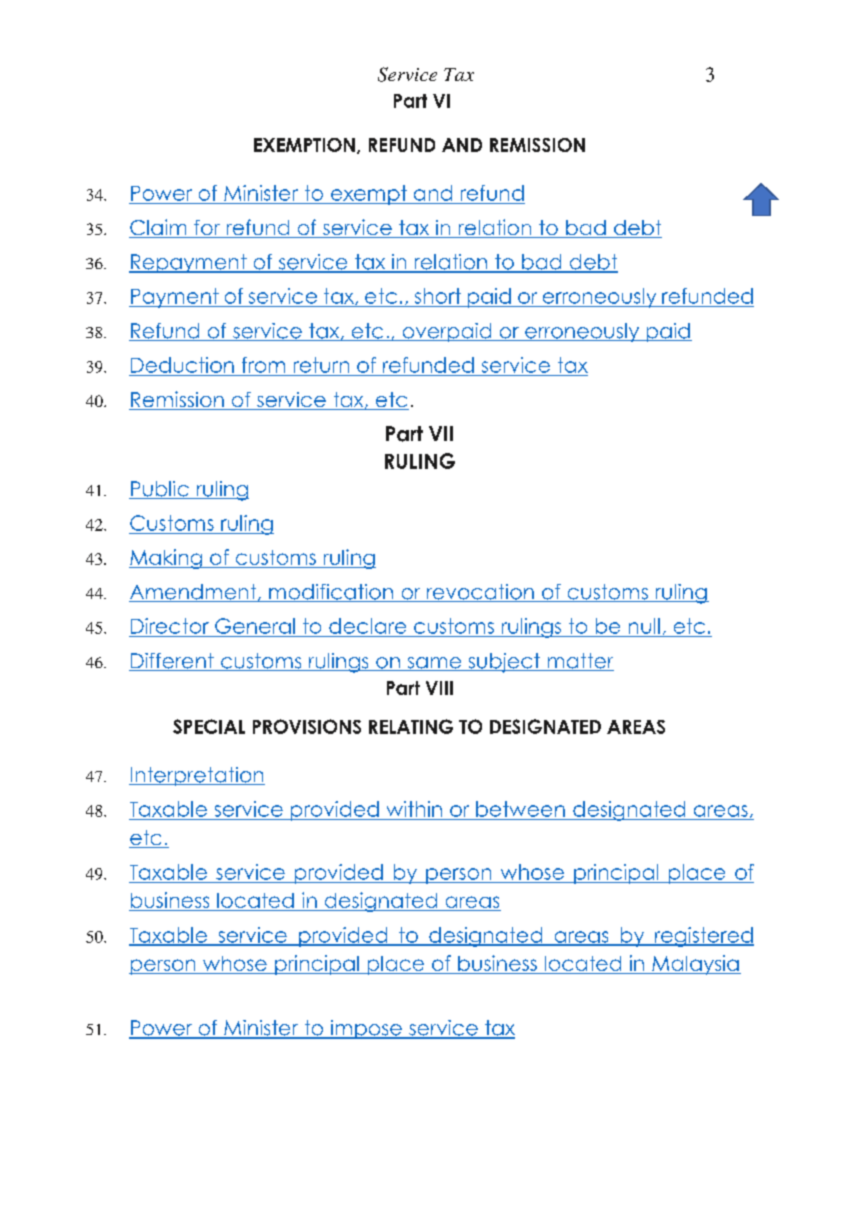 This page has width=860, height=1222. I want to click on null, so click(644, 626).
